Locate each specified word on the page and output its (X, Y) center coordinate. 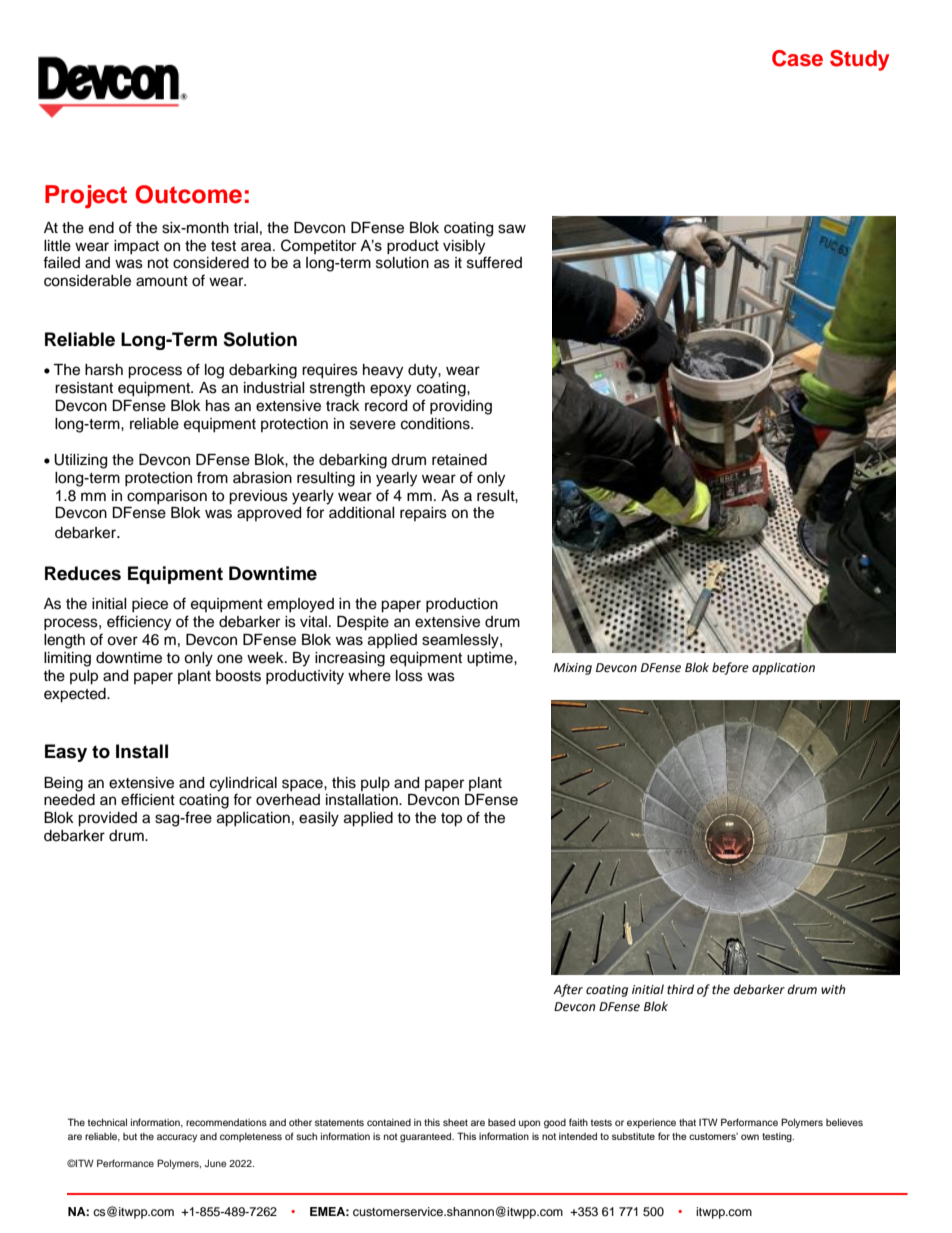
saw (512, 229)
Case (797, 58)
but (130, 1136)
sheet (455, 1122)
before (730, 668)
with (833, 989)
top (451, 820)
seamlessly (461, 641)
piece (150, 605)
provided (107, 819)
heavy (383, 371)
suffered (494, 262)
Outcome (188, 194)
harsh (104, 370)
